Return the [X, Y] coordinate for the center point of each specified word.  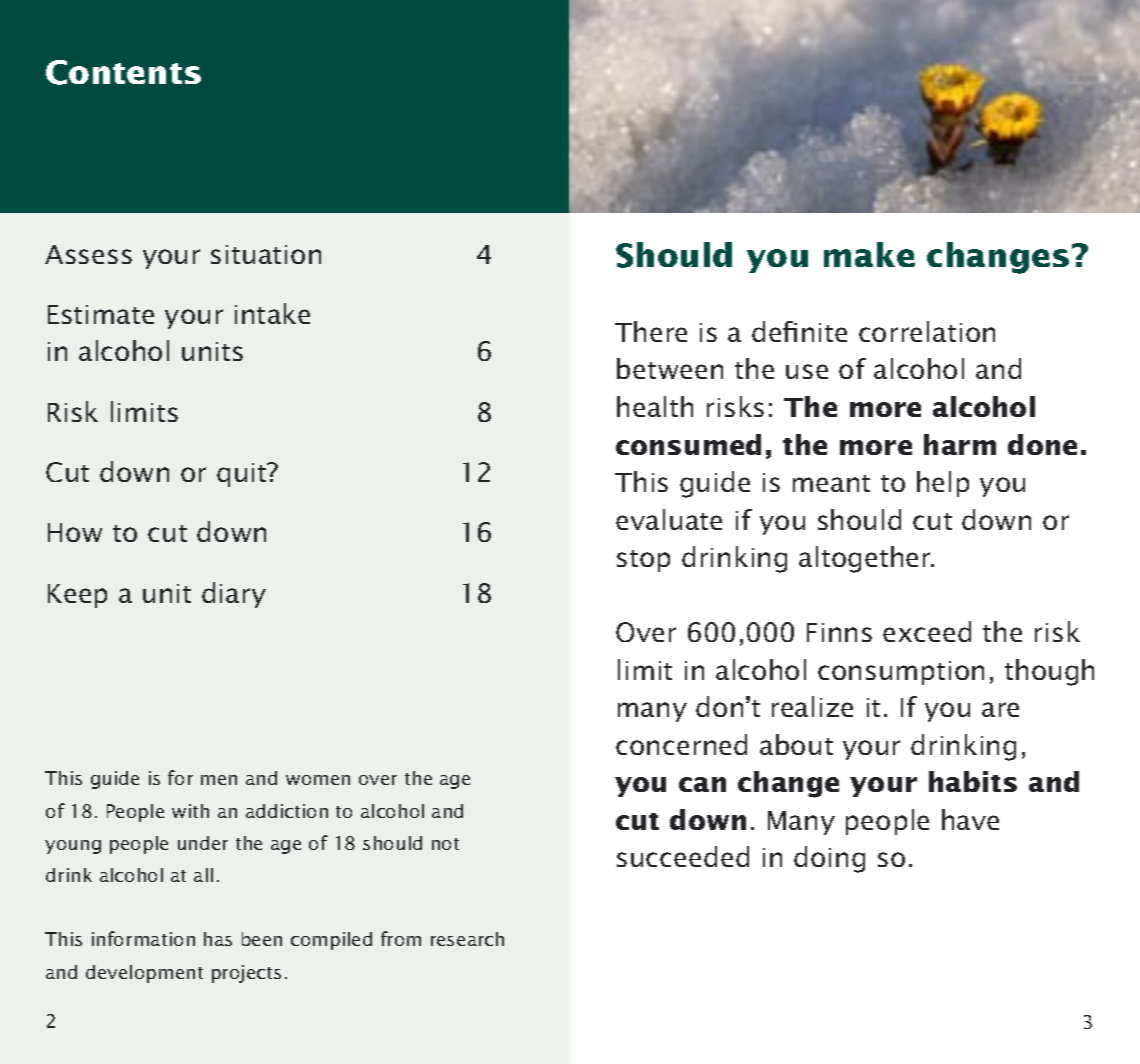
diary [234, 595]
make [869, 254]
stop [643, 561]
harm [960, 444]
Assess [88, 254]
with [190, 811]
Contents [123, 72]
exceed [927, 631]
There [651, 331]
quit [243, 475]
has [218, 939]
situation [266, 254]
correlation [927, 331]
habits [973, 781]
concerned [681, 744]
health [655, 406]
